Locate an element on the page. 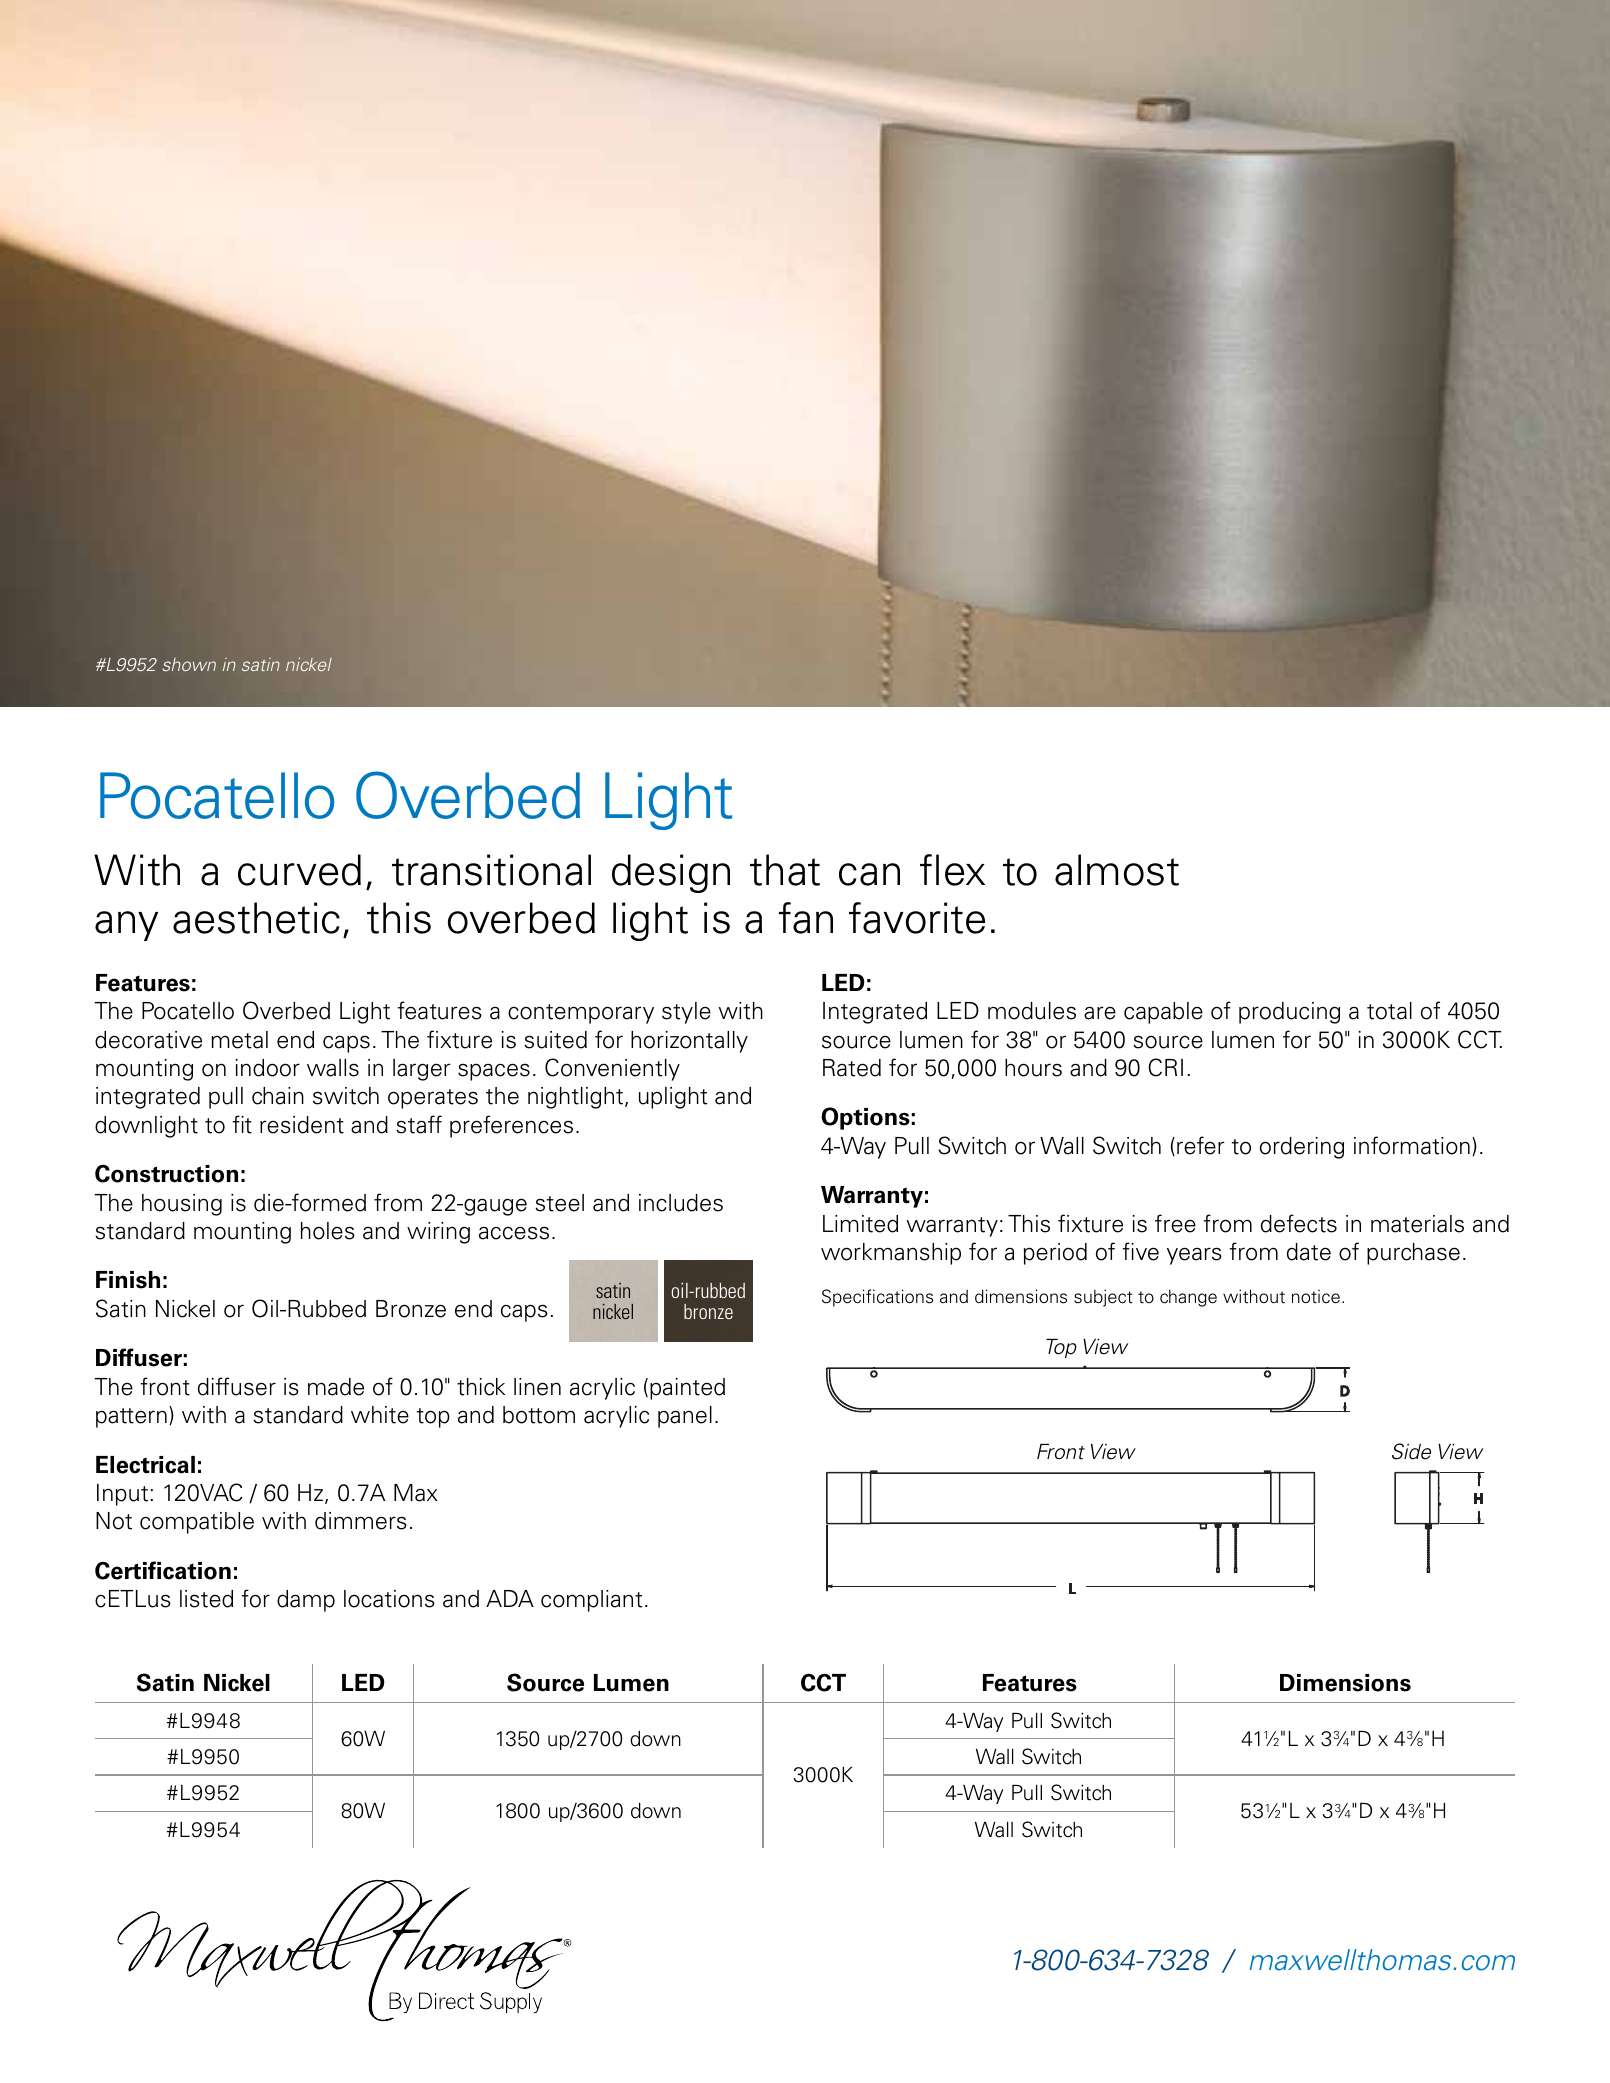 The height and width of the document is (2083, 1610). almost is located at coordinates (1117, 870).
